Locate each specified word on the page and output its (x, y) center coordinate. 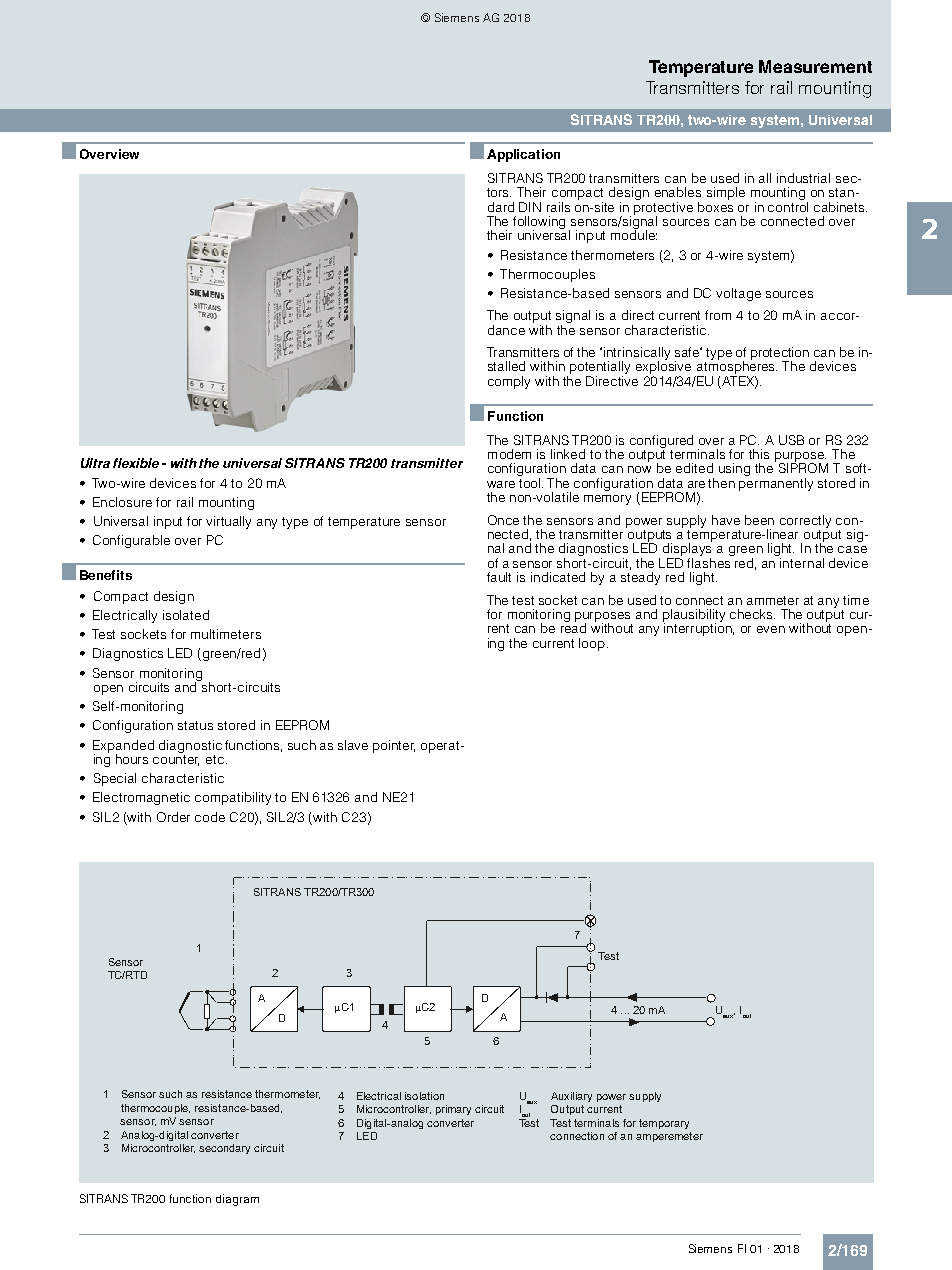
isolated (186, 615)
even (771, 629)
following (539, 223)
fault (499, 577)
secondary (224, 1149)
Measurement (815, 66)
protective (663, 208)
